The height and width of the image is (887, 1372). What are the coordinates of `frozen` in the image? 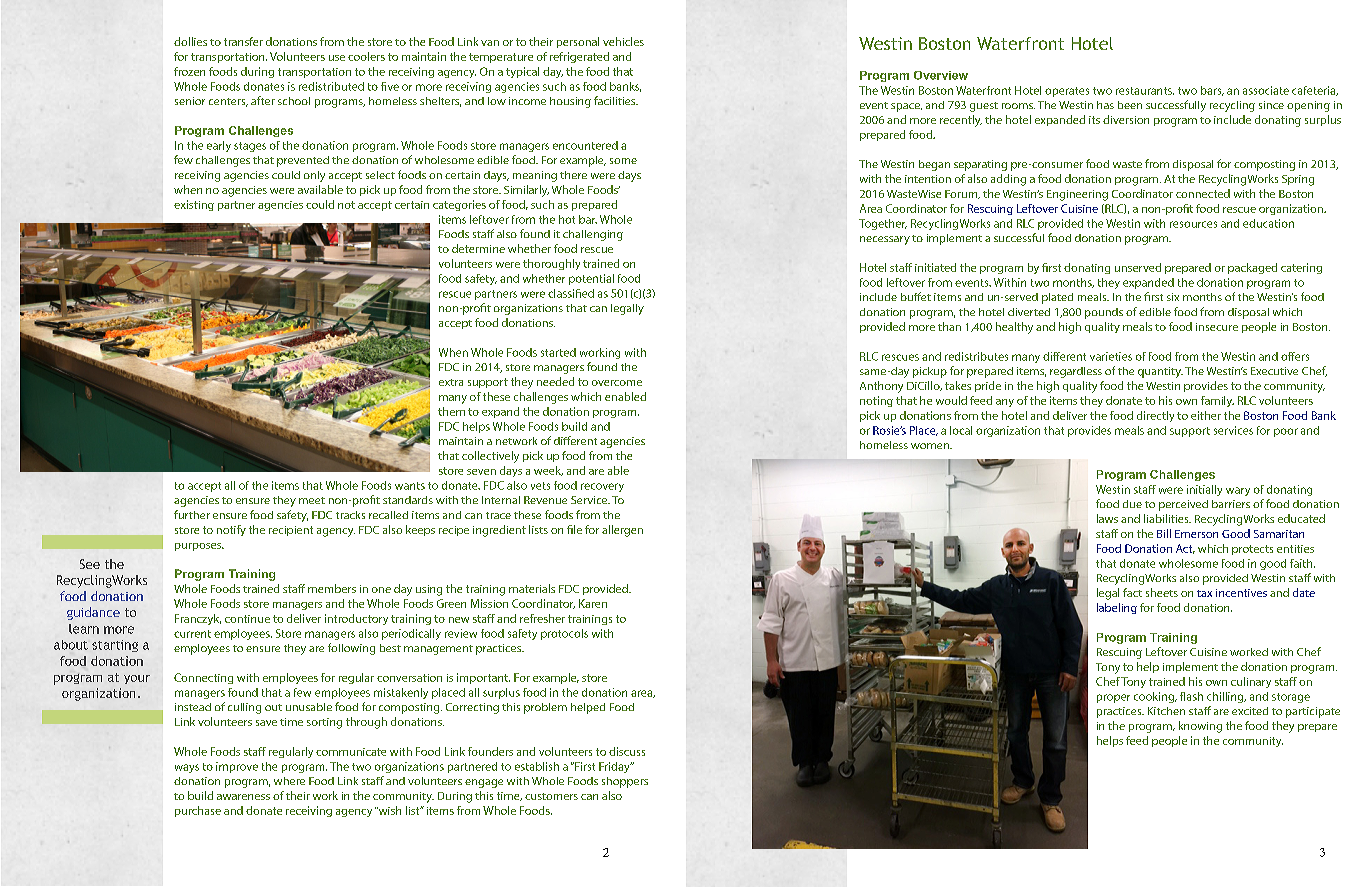 It's located at (189, 71).
